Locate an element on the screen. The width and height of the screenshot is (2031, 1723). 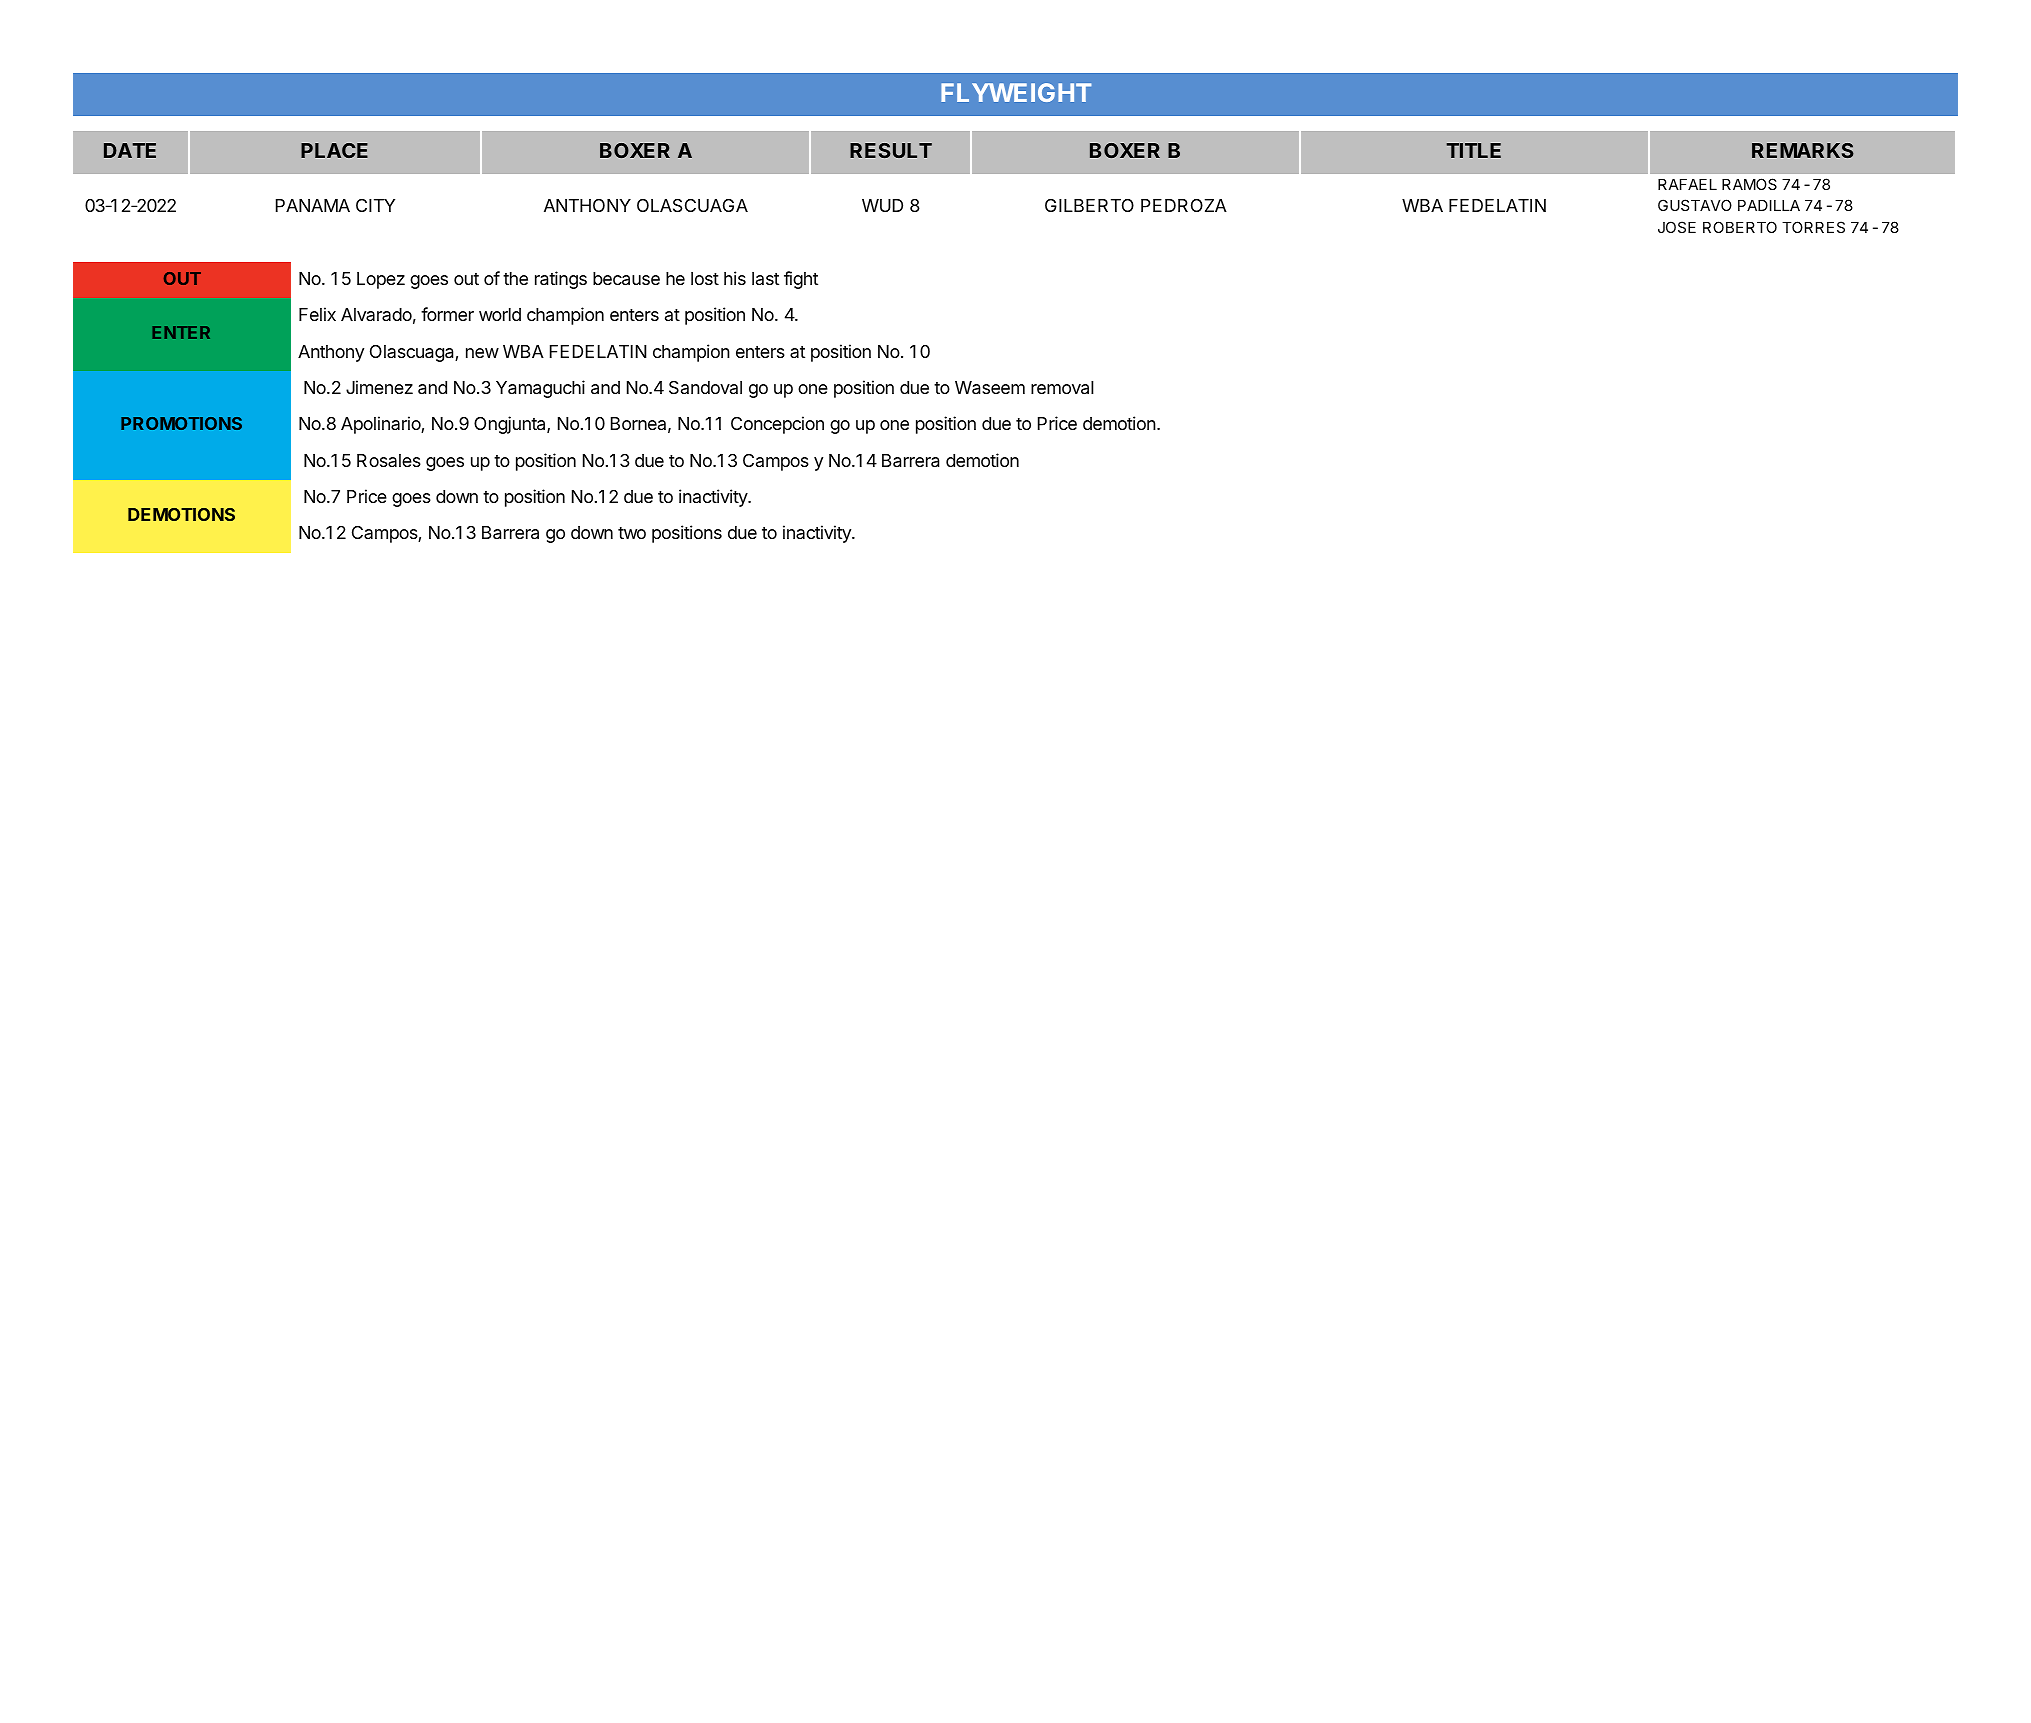
two is located at coordinates (632, 533).
